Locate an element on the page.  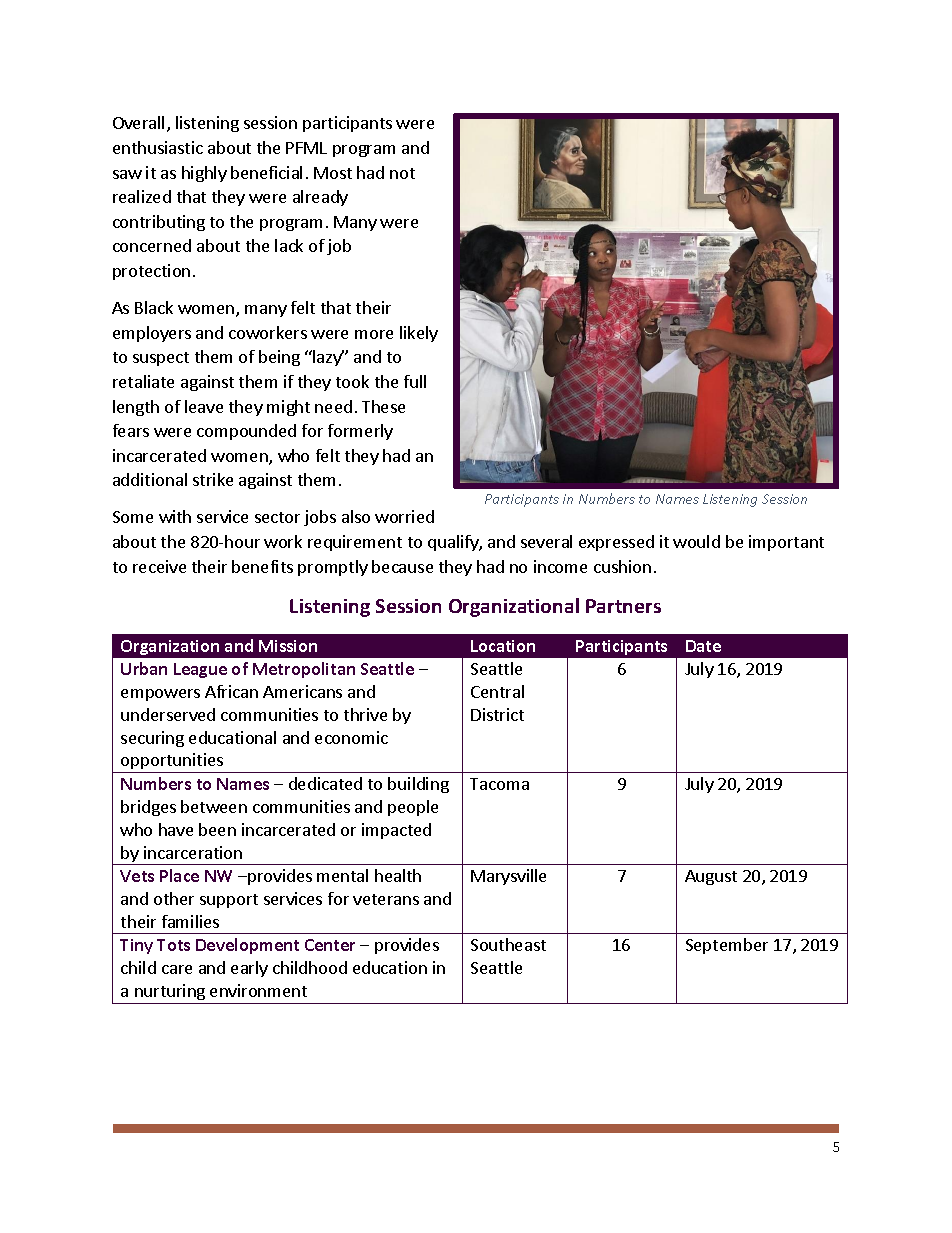
highly is located at coordinates (204, 174).
